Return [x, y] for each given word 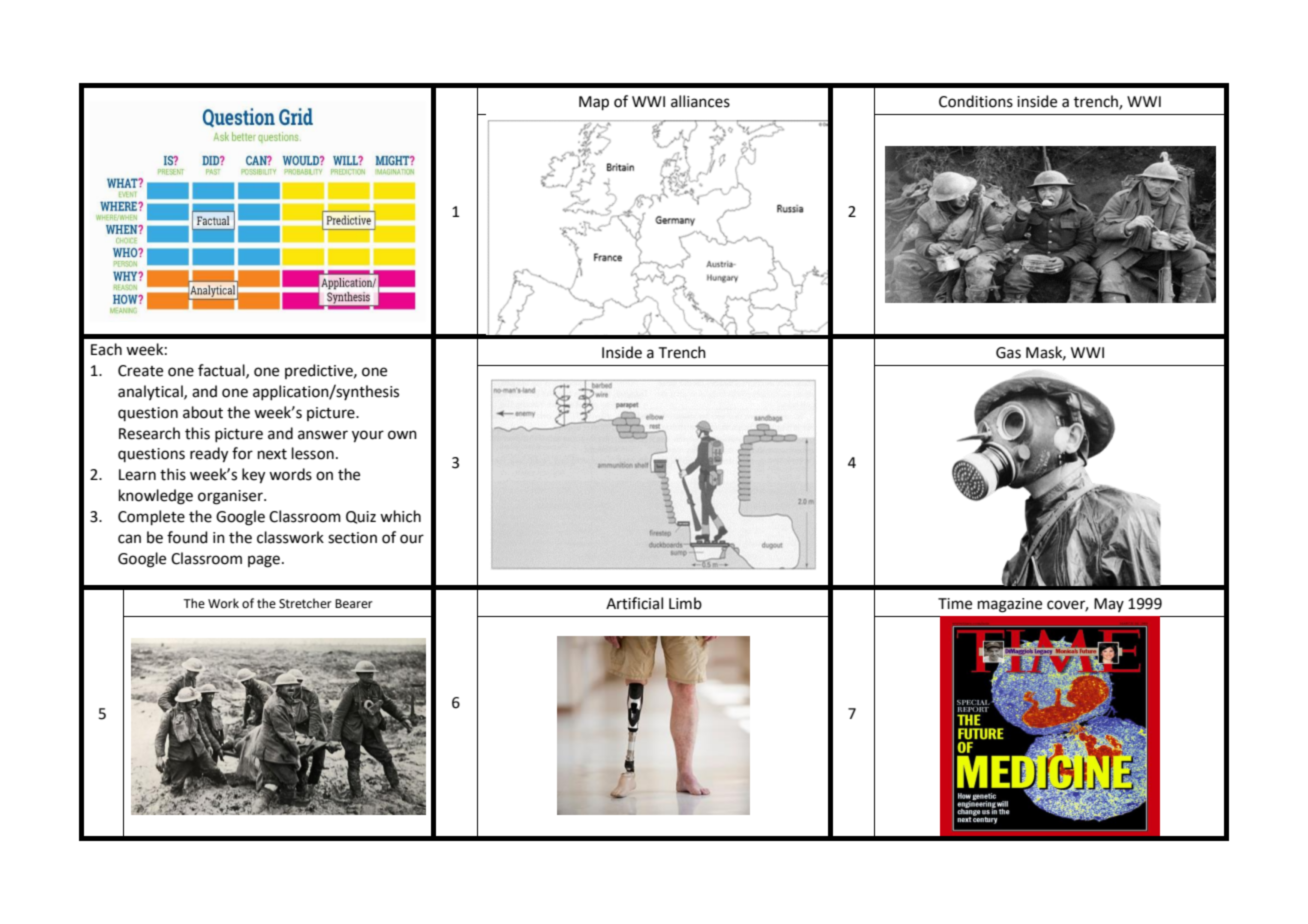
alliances [700, 101]
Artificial [634, 603]
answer [323, 435]
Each [106, 349]
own [402, 435]
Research [149, 433]
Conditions [976, 101]
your [368, 436]
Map [594, 103]
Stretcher [305, 603]
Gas [1008, 353]
